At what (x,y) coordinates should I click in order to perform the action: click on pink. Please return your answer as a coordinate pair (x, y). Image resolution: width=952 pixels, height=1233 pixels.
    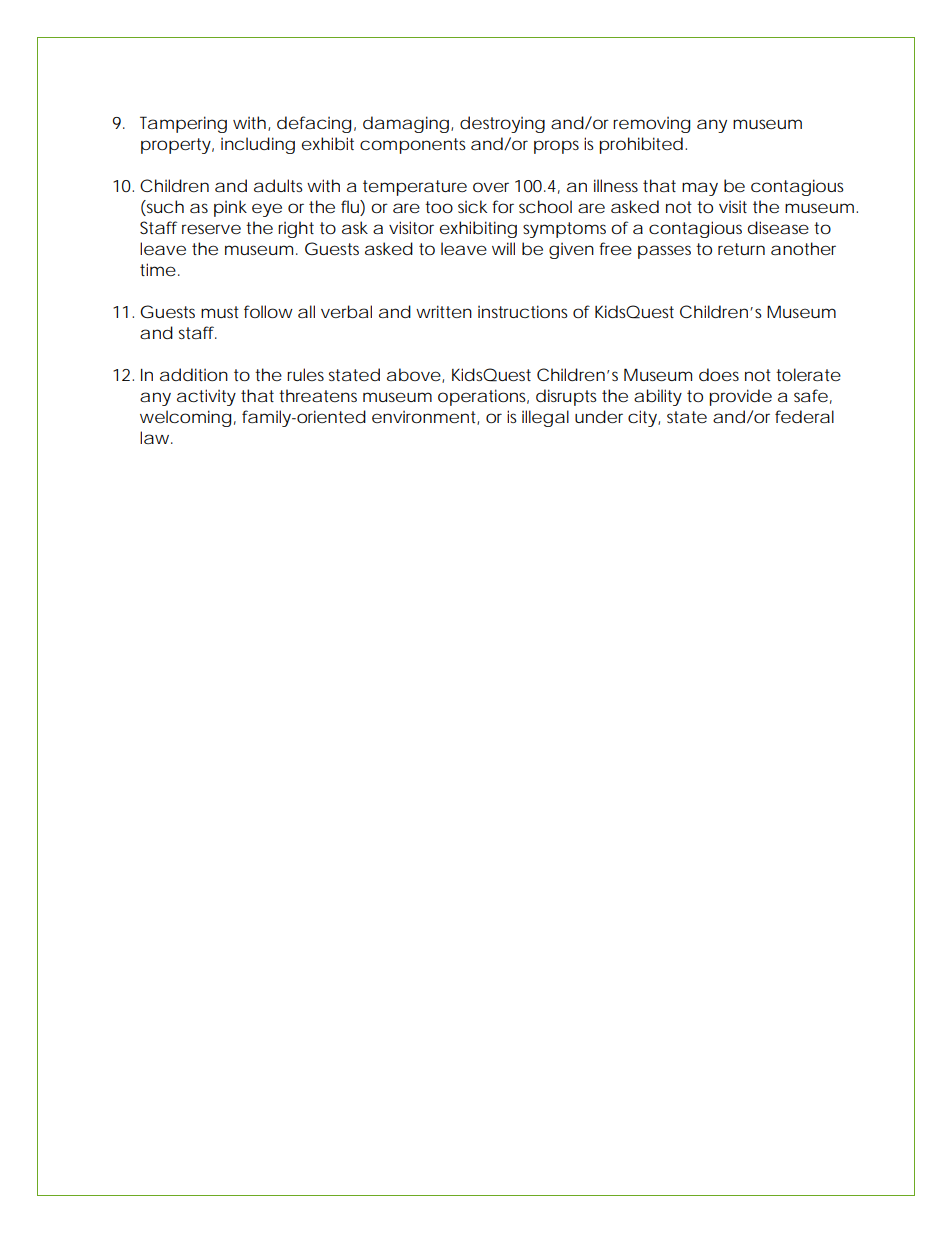
    Looking at the image, I should click on (230, 208).
